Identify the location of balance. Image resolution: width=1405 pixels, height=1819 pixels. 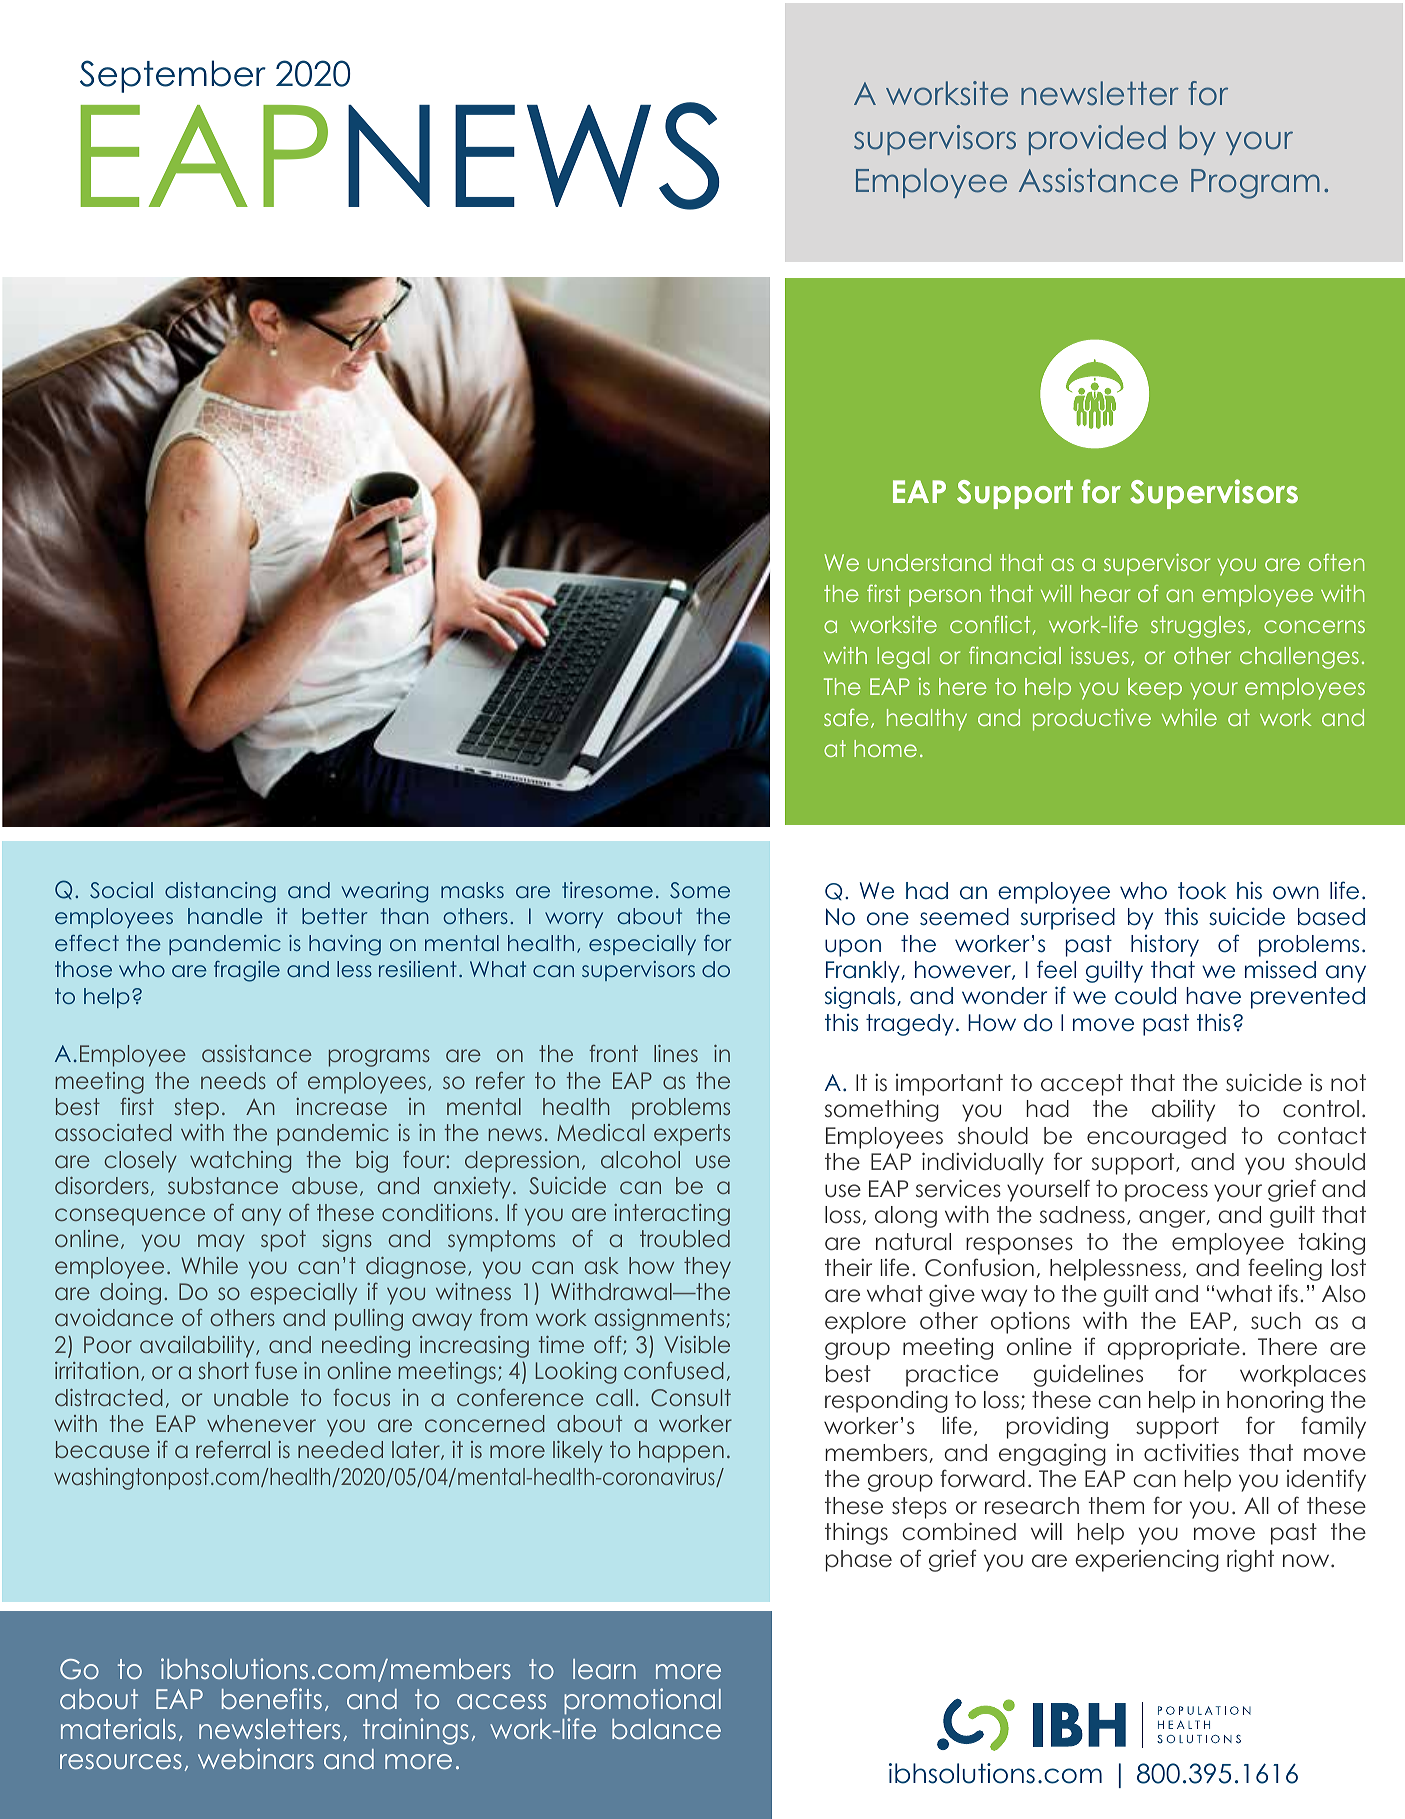
(666, 1729).
